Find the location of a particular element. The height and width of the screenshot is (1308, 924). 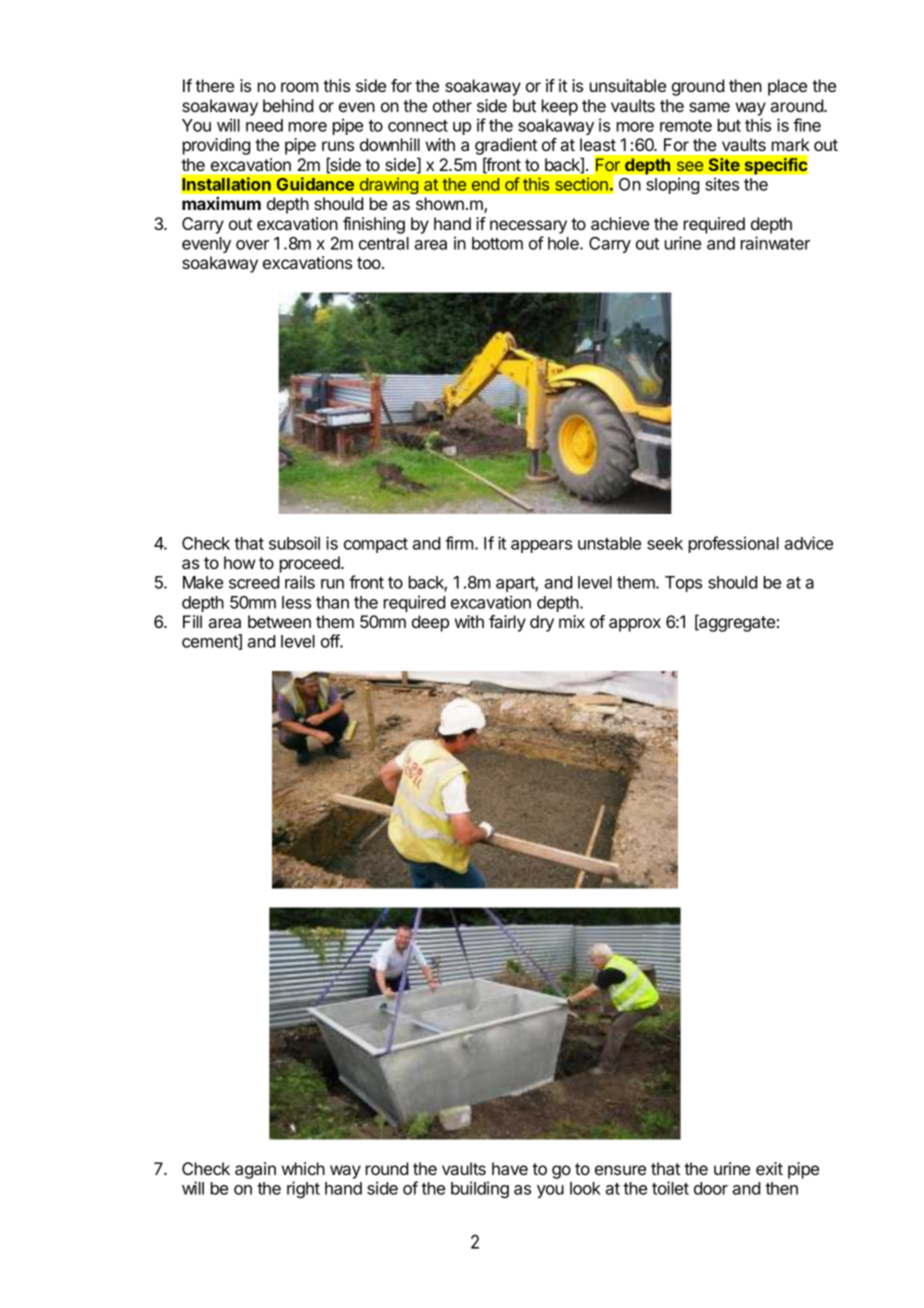

need is located at coordinates (264, 125).
